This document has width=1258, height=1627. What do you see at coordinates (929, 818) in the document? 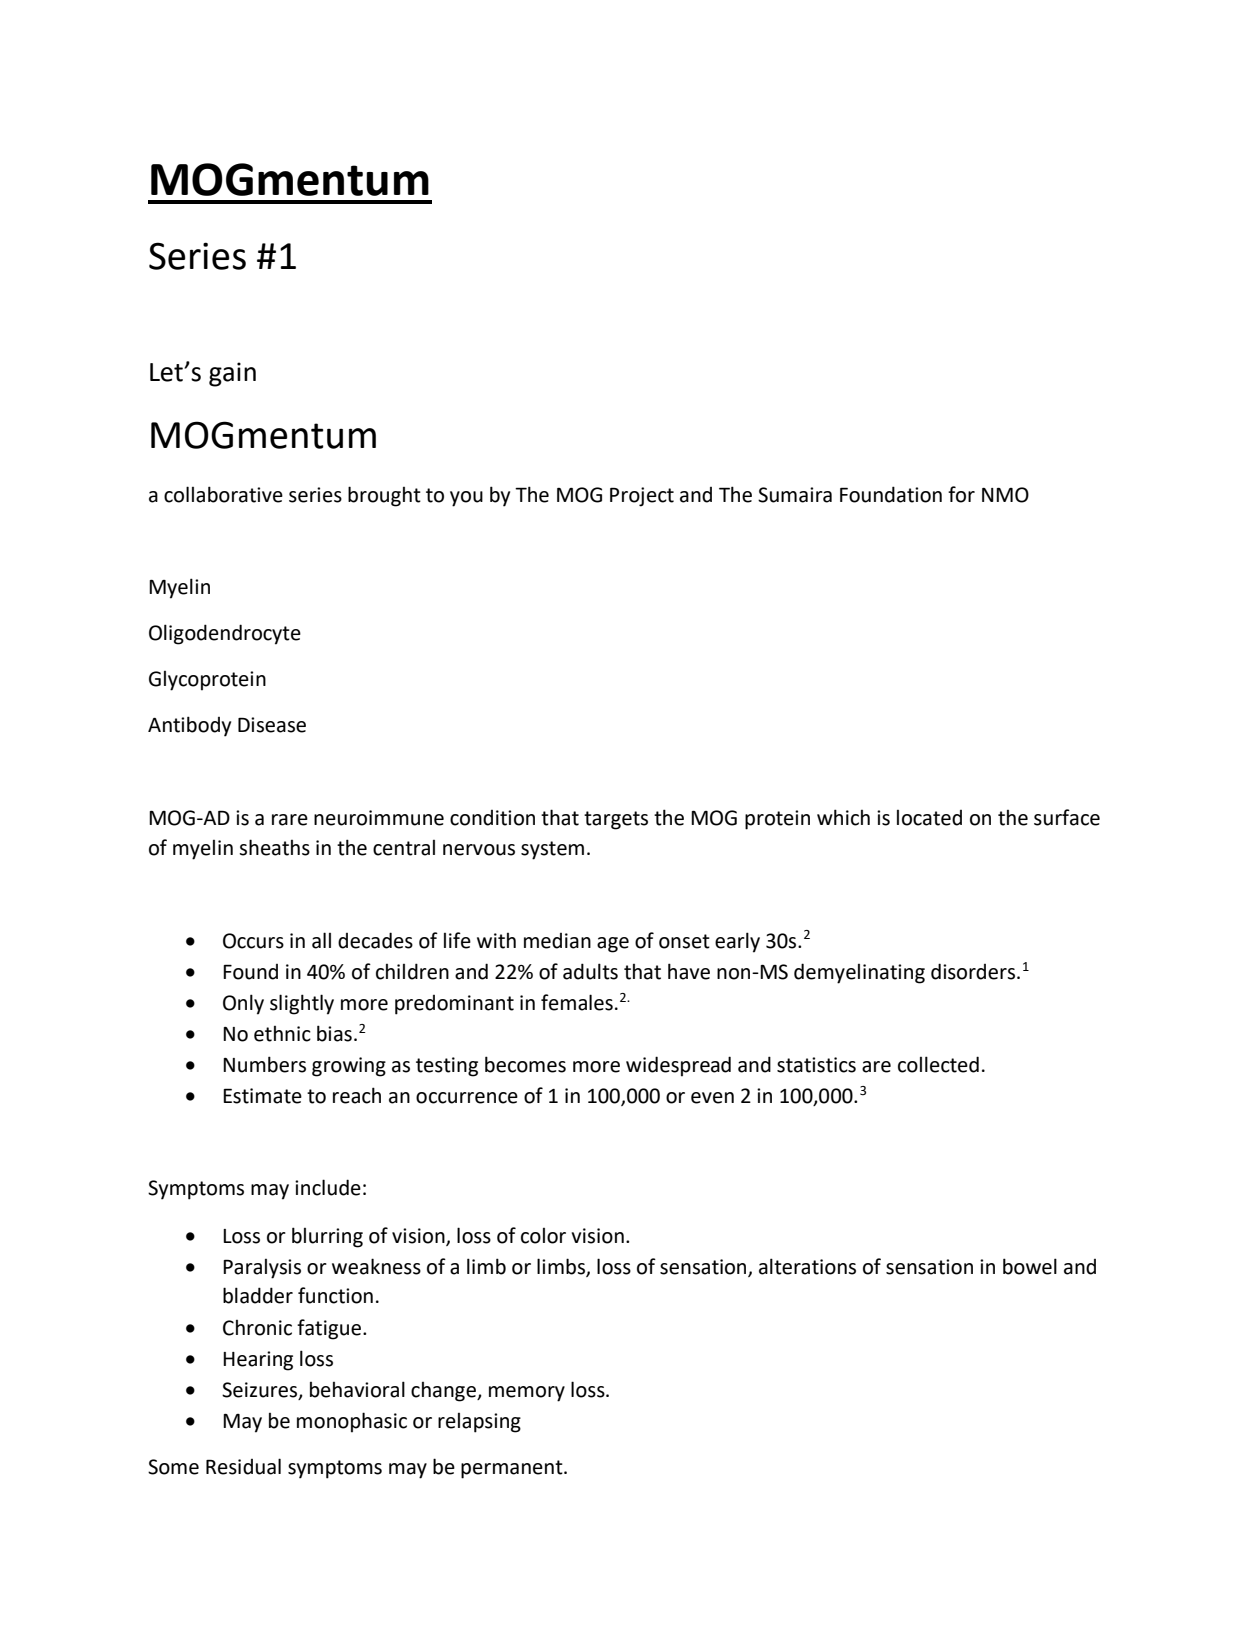
I see `located` at bounding box center [929, 818].
